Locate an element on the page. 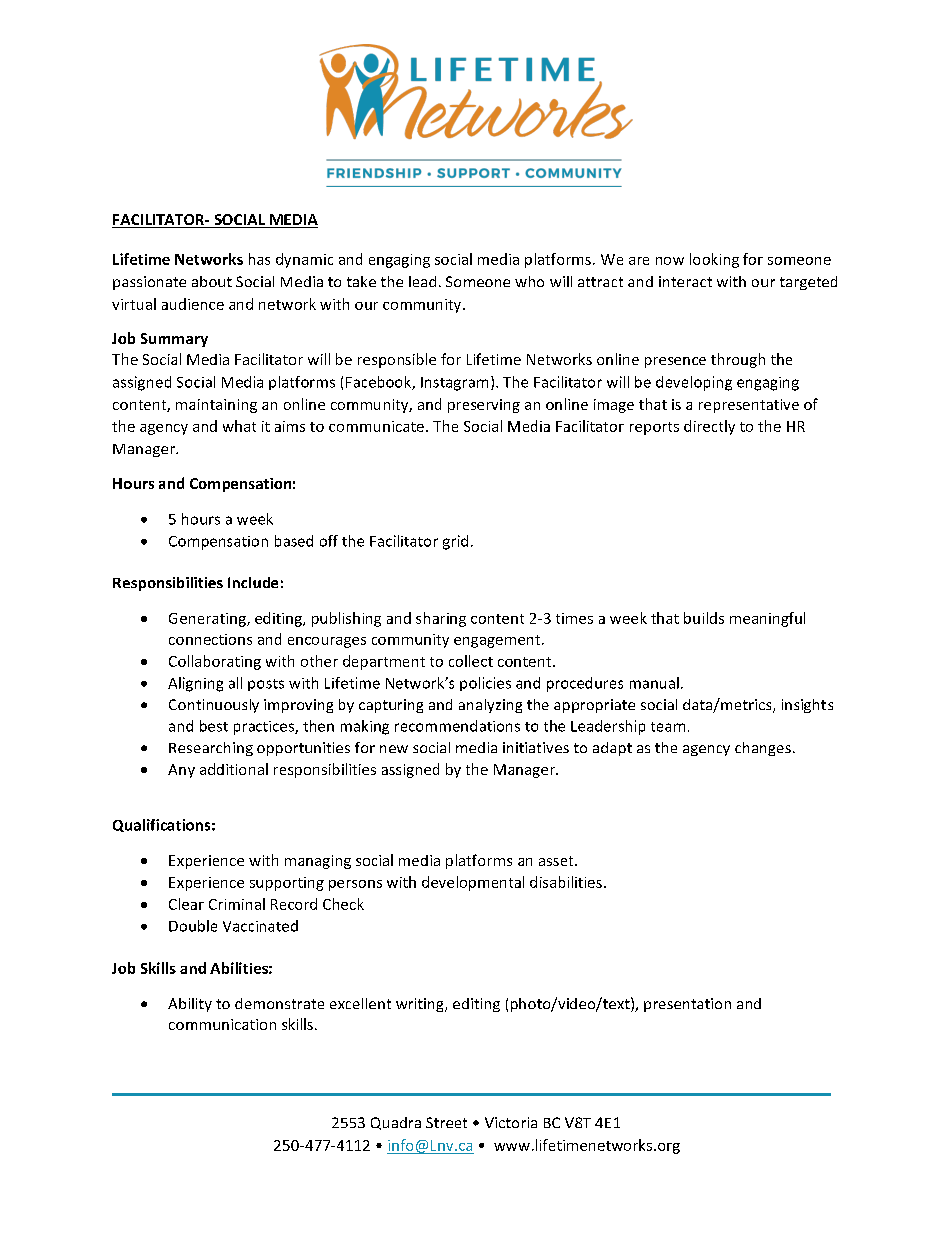  looking is located at coordinates (714, 260).
